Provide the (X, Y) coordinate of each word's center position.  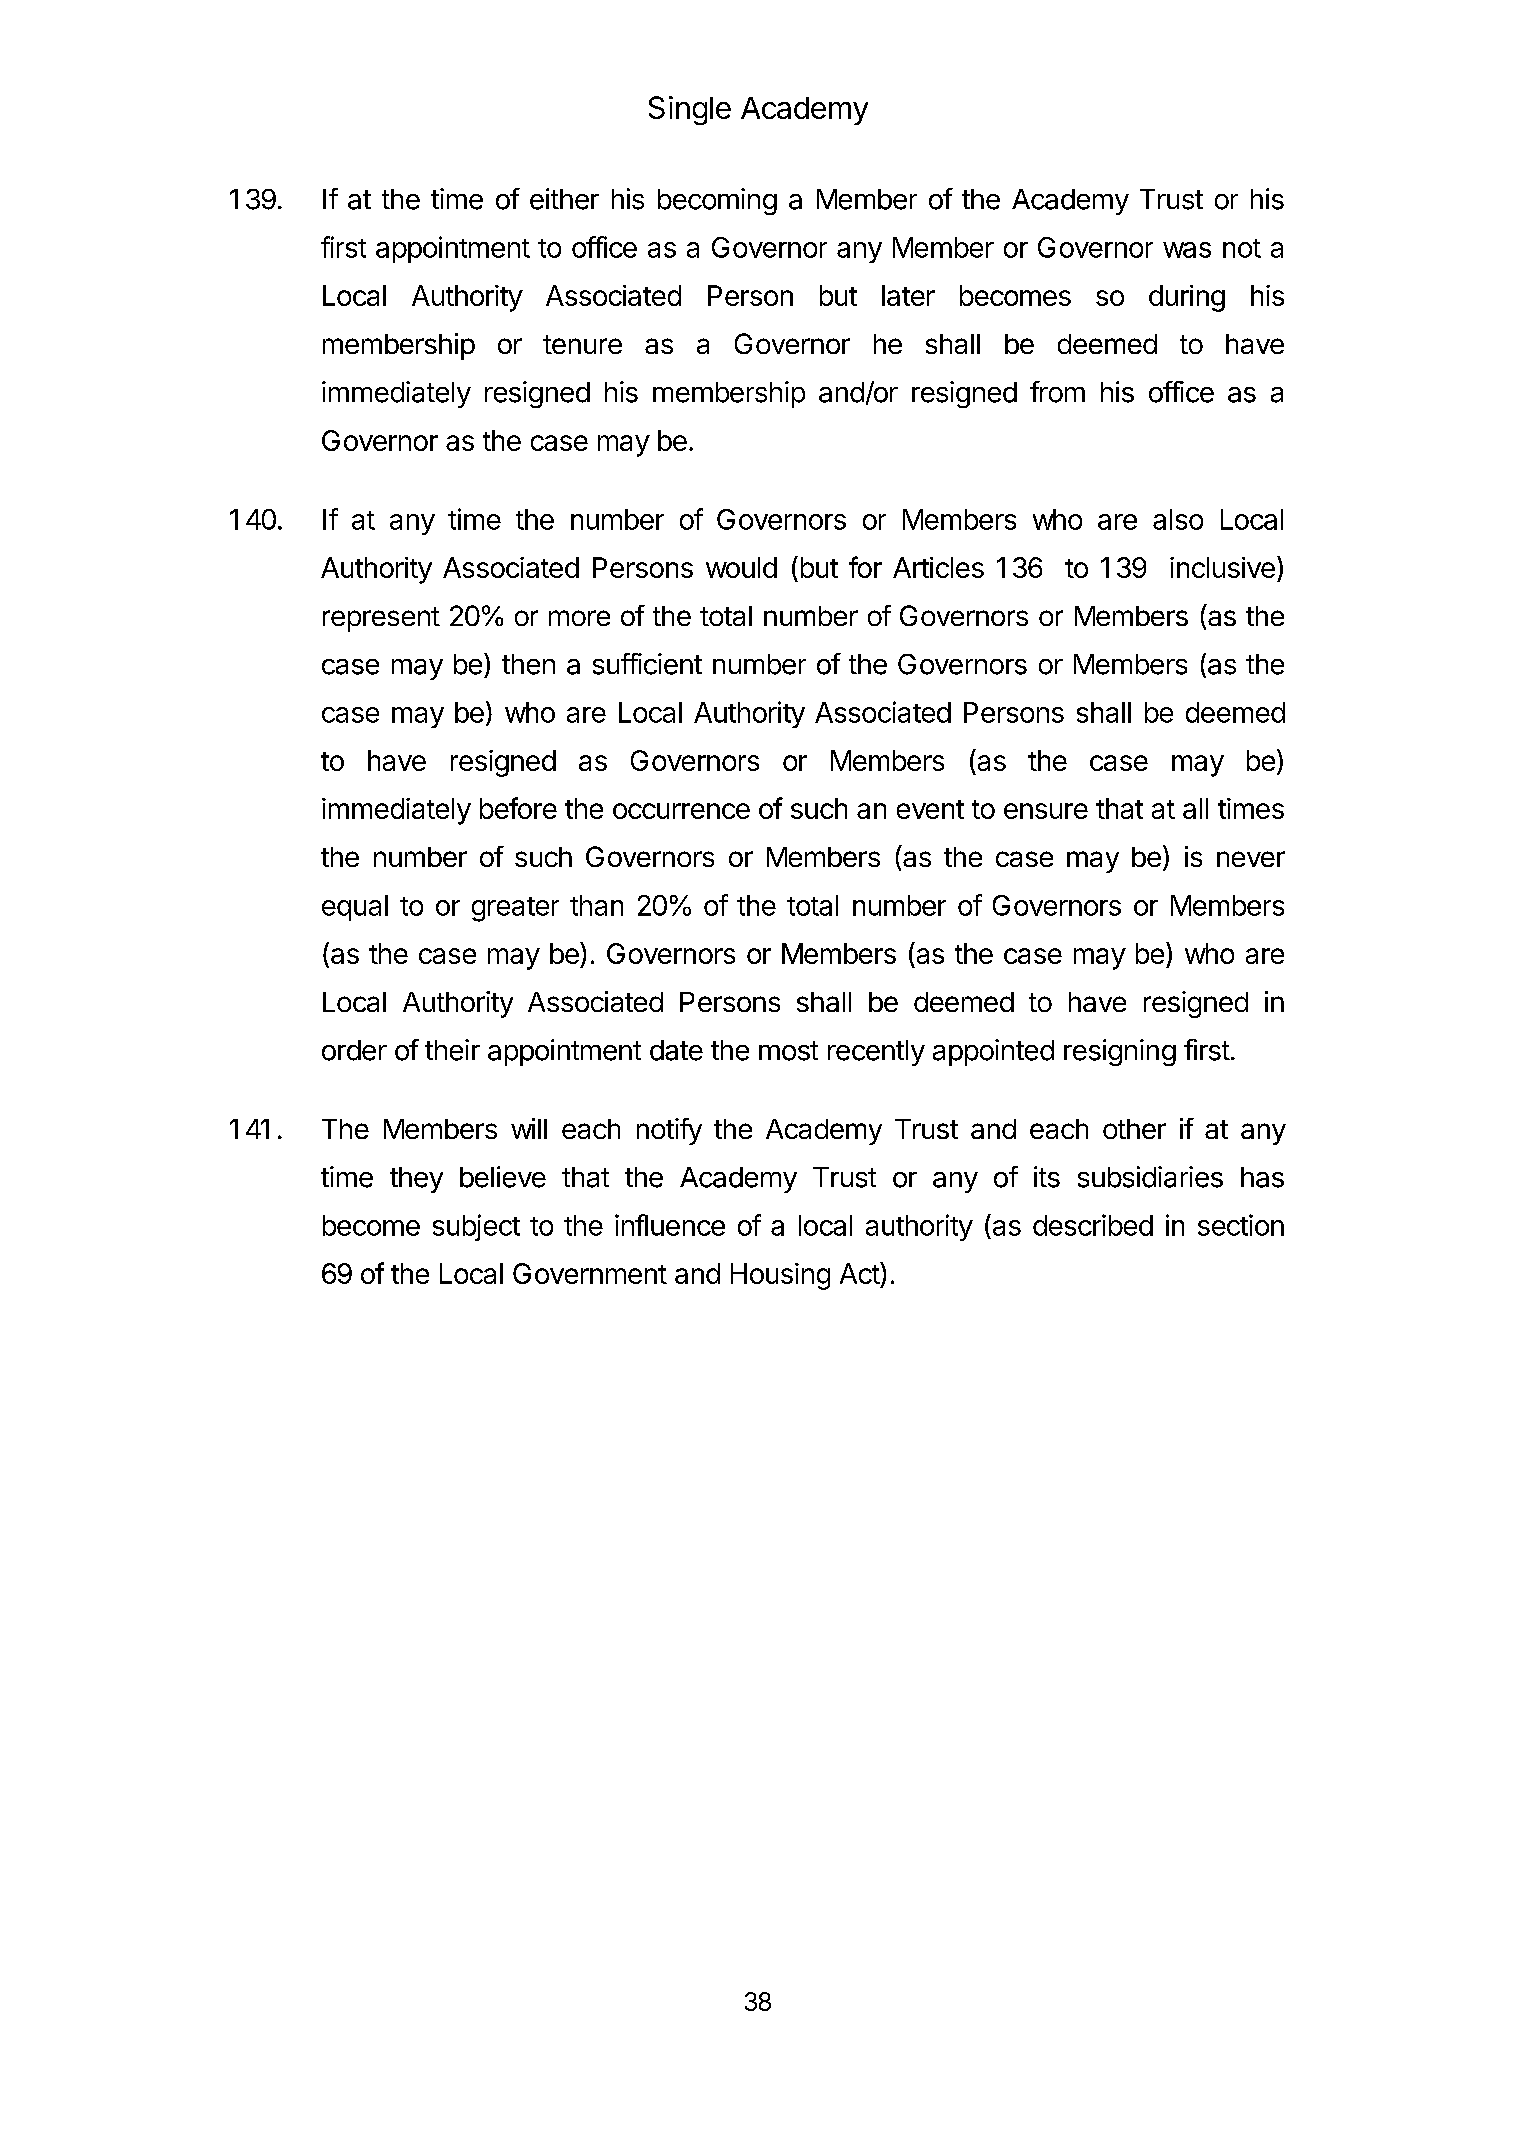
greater (515, 909)
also (1178, 519)
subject (476, 1227)
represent (381, 619)
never (1251, 859)
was (1187, 250)
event (930, 809)
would (741, 567)
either (564, 199)
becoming (717, 201)
